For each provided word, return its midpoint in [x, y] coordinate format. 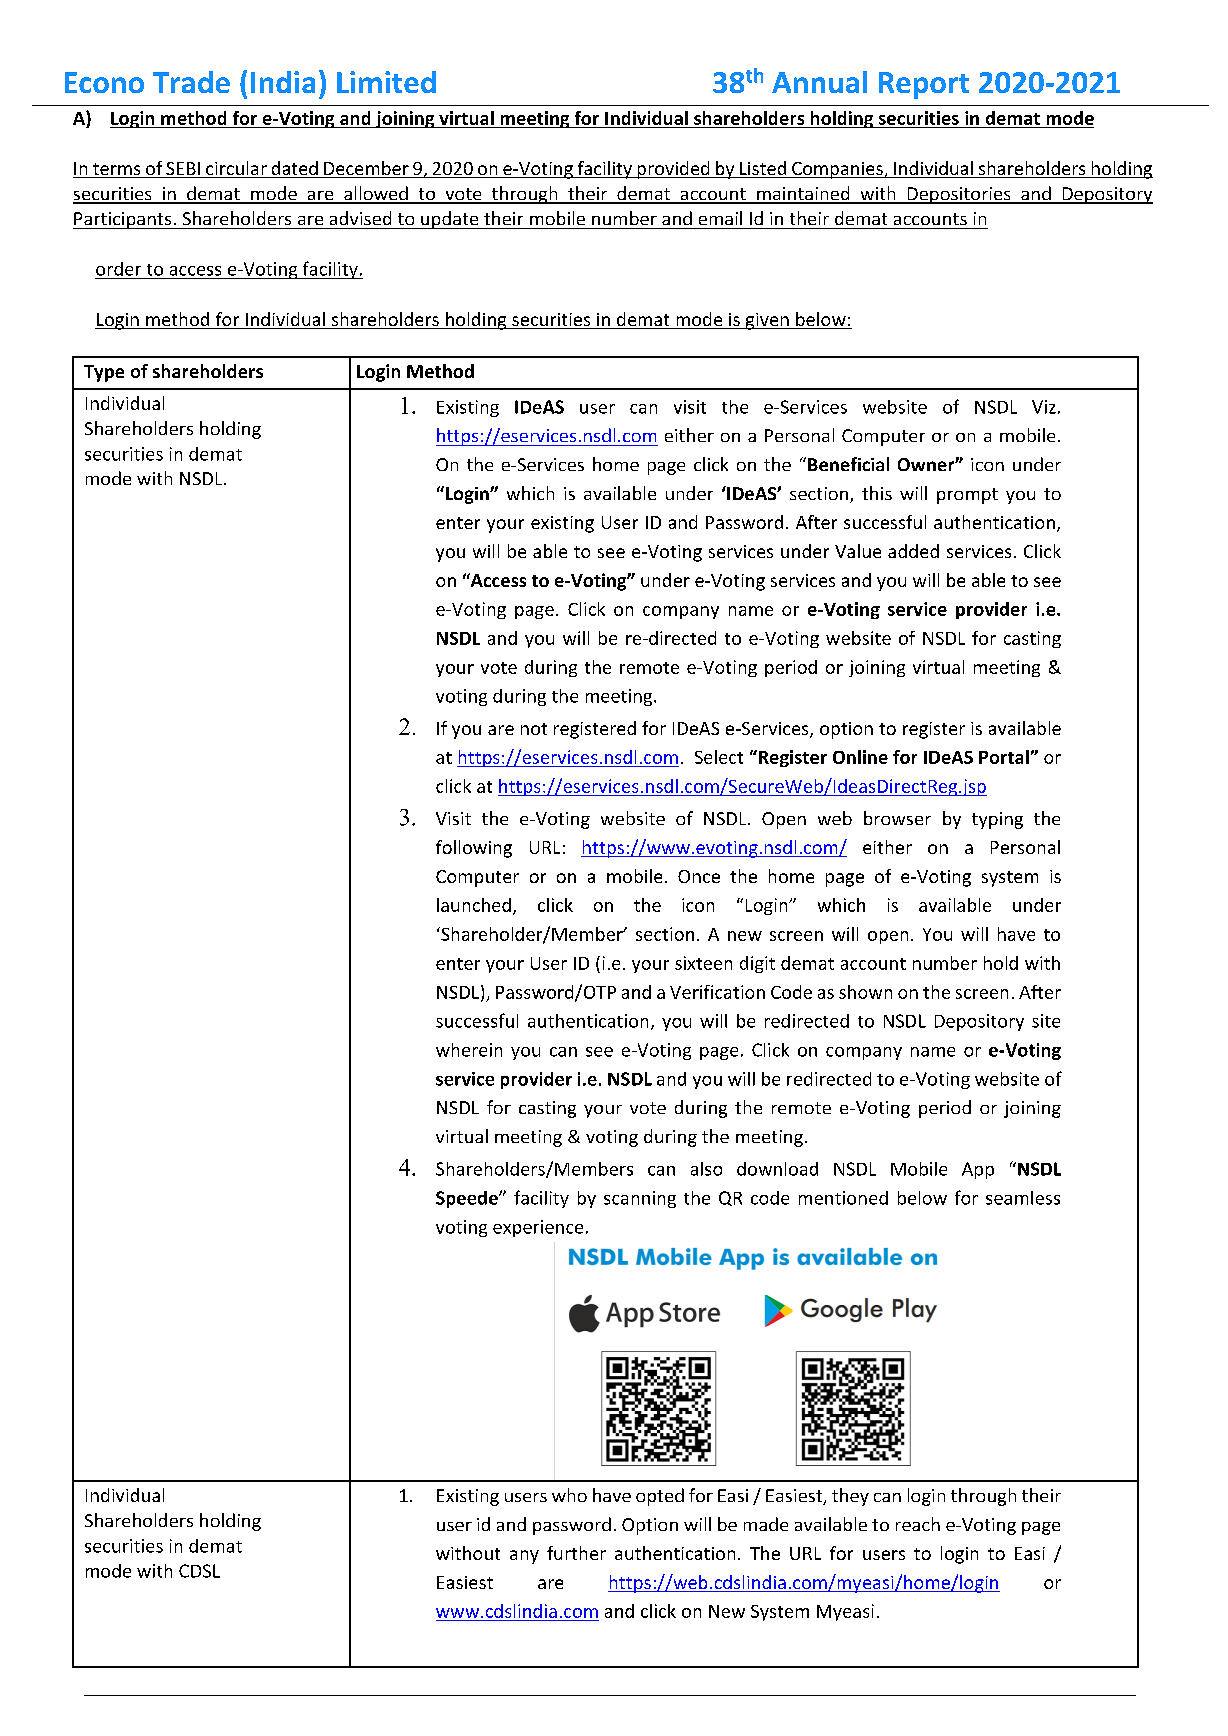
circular [236, 169]
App [978, 1170]
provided [673, 170]
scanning [640, 1199]
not [534, 729]
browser [897, 818]
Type [104, 373]
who [569, 1495]
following [474, 849]
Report [924, 85]
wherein [469, 1050]
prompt [967, 496]
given [767, 321]
